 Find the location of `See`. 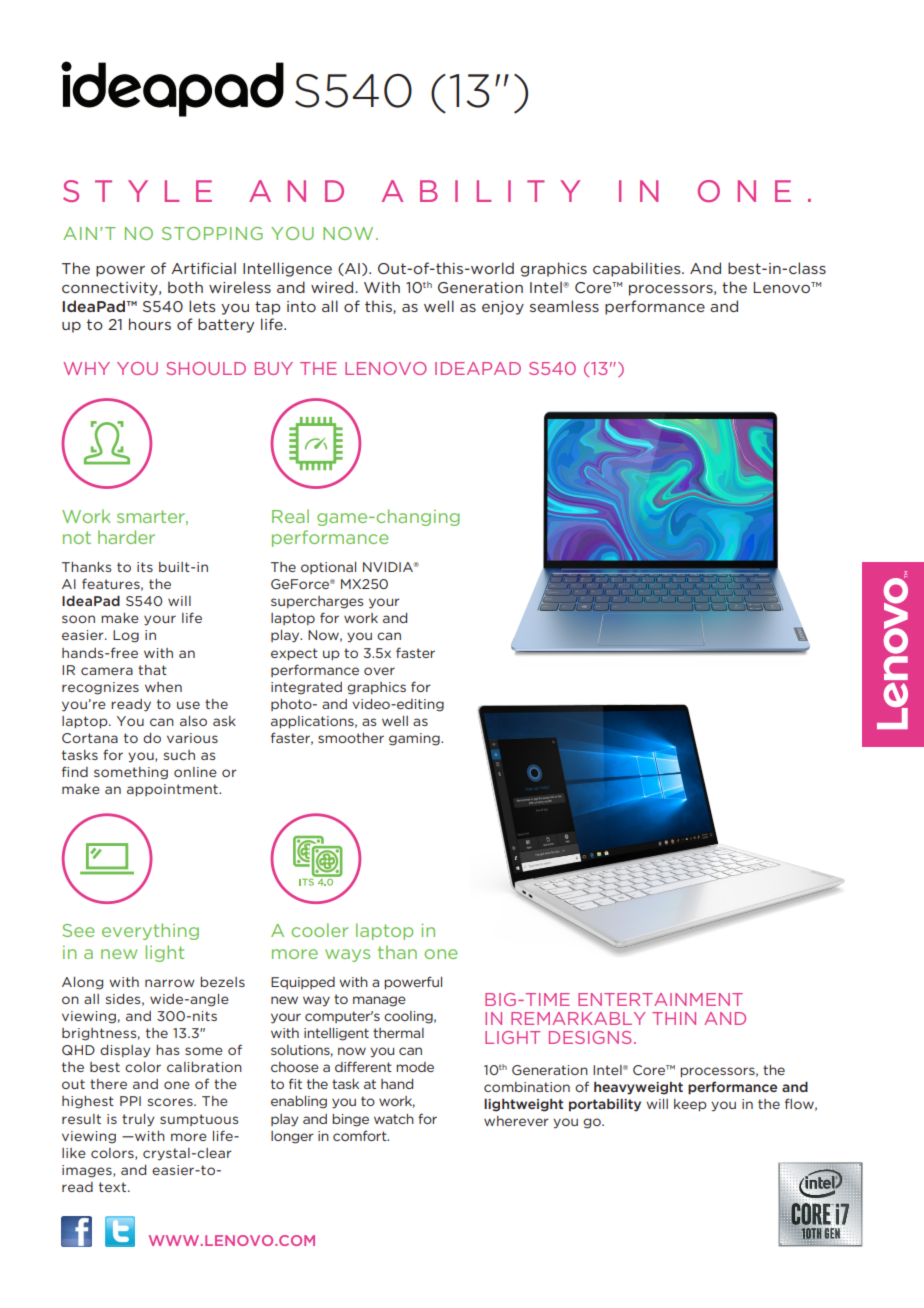

See is located at coordinates (79, 930).
